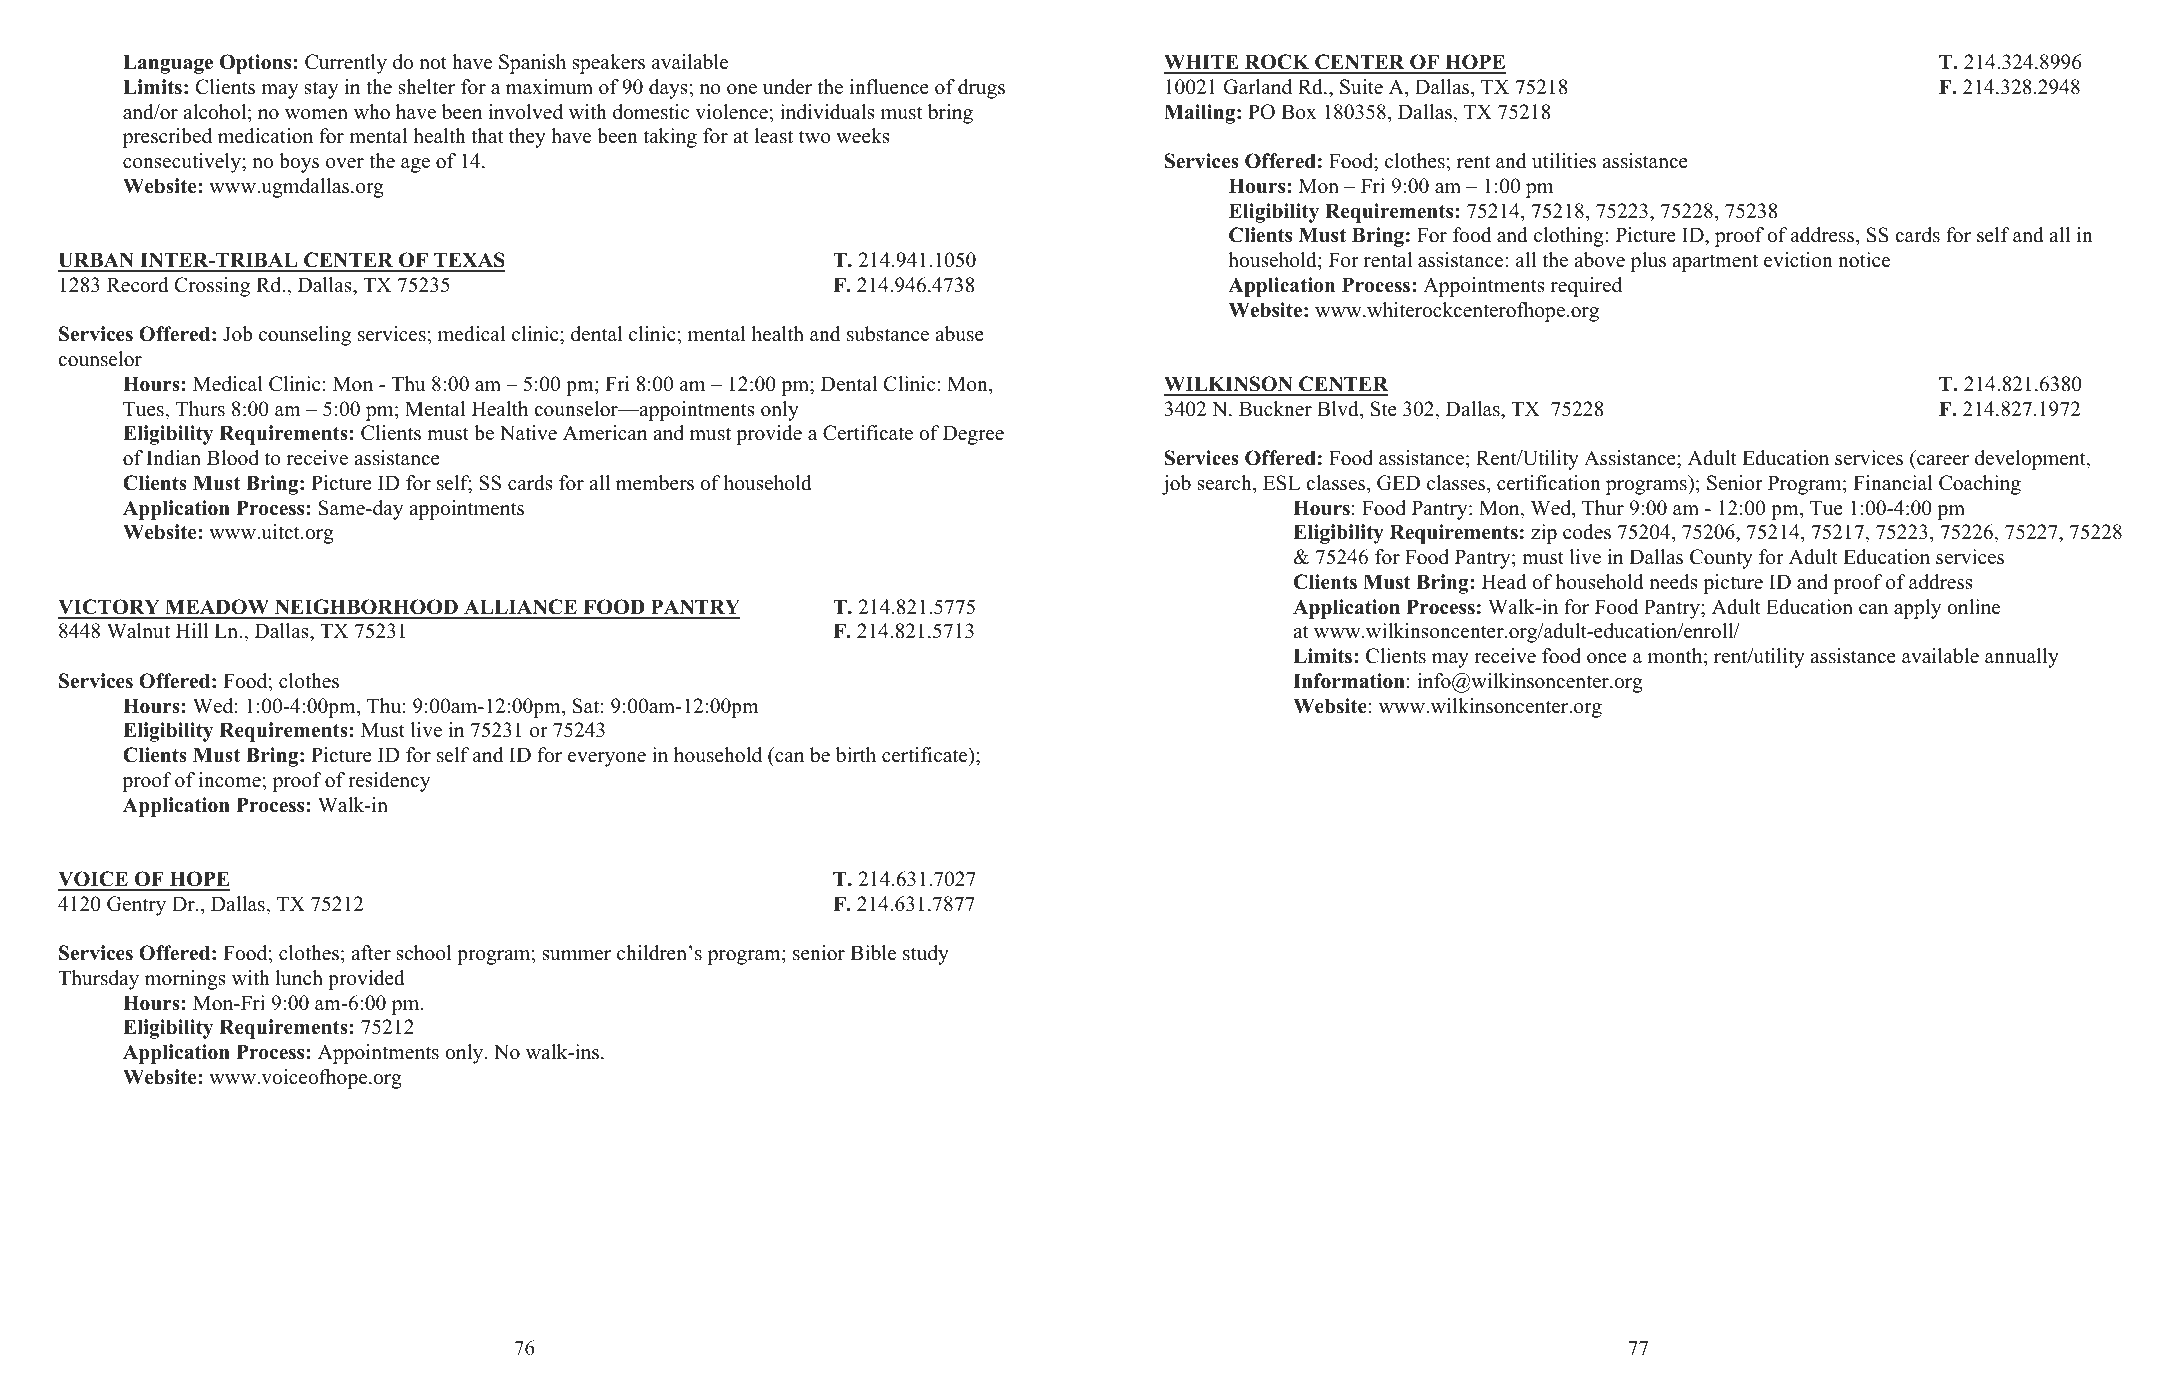 The width and height of the page is (2163, 1388). Describe the element at coordinates (1943, 460) in the page. I see `career` at that location.
